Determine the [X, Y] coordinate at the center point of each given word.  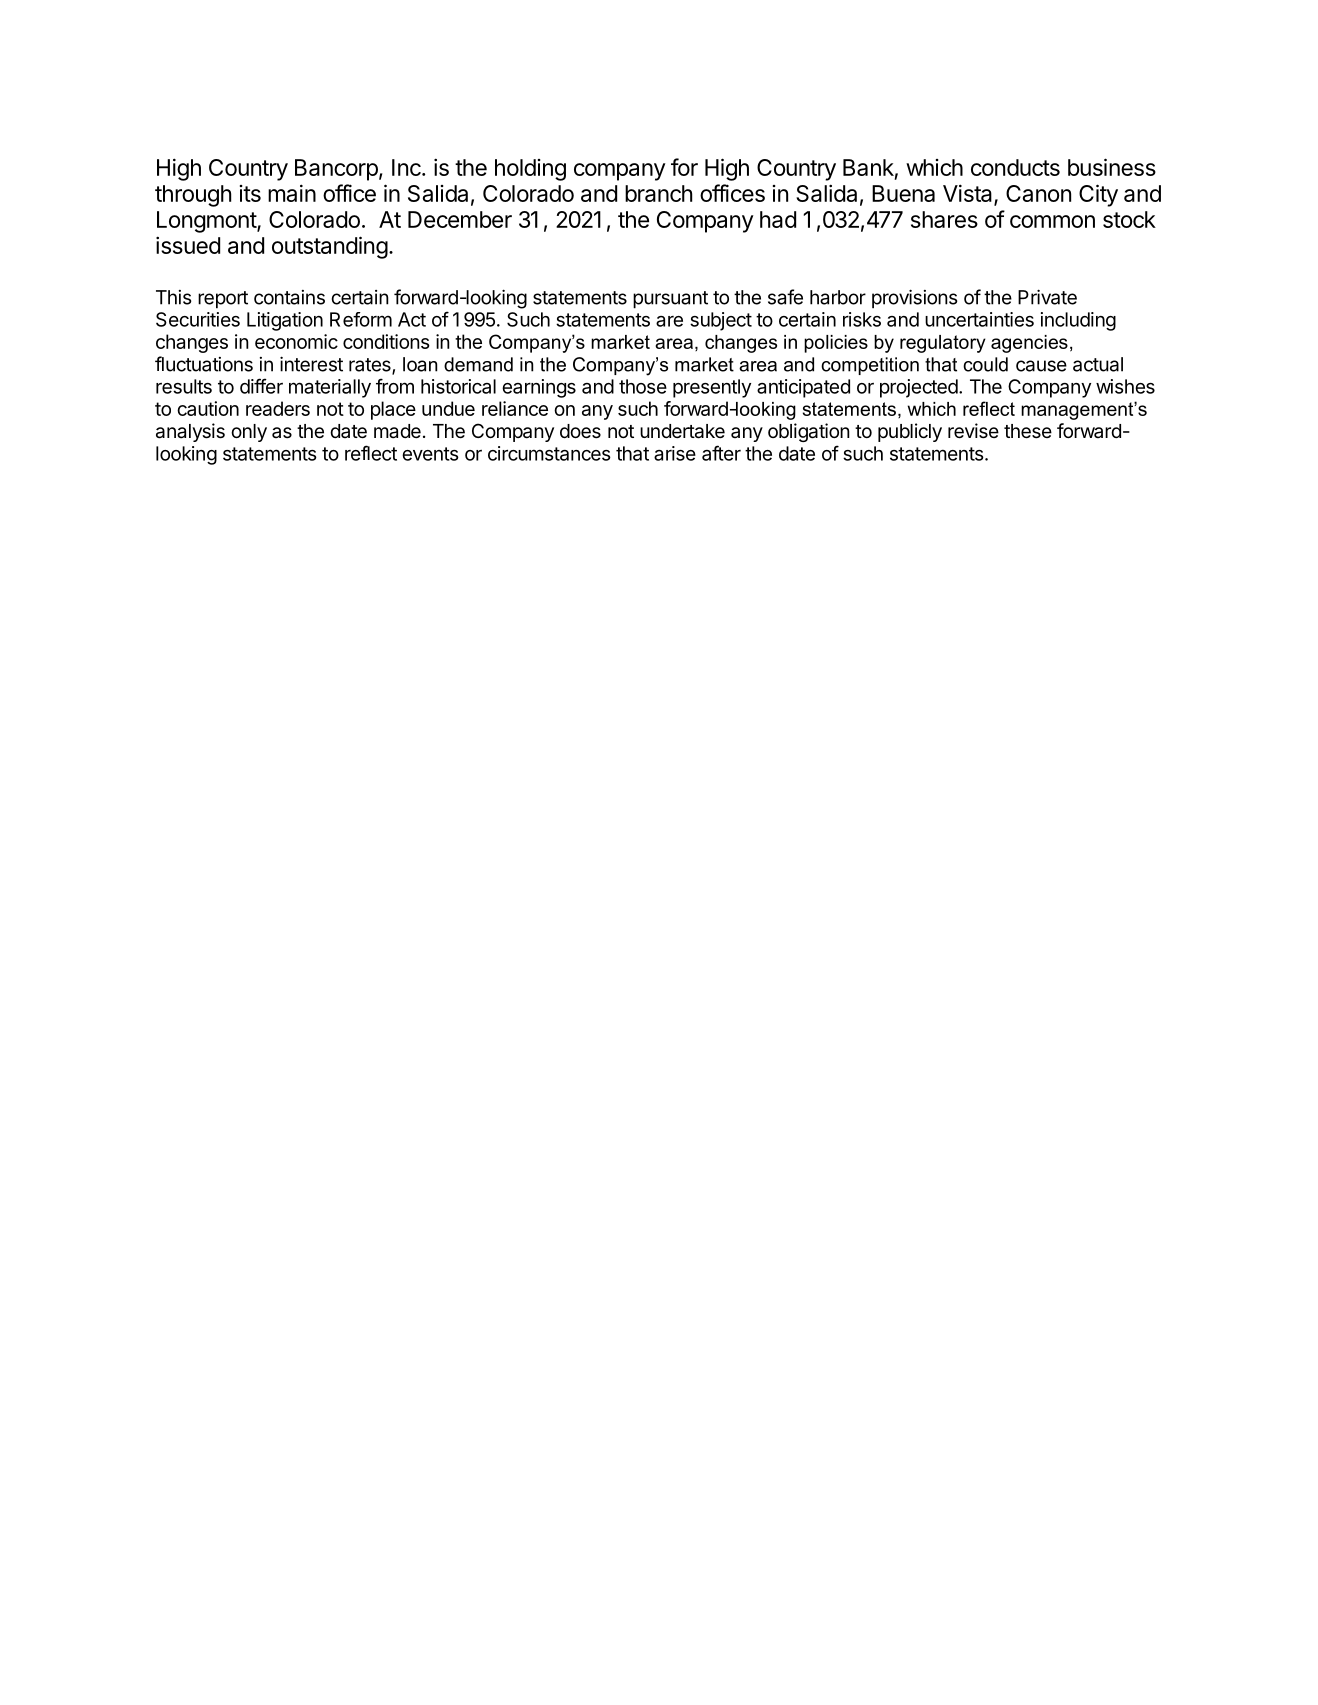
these [1028, 431]
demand [478, 364]
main [292, 193]
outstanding [330, 247]
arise [675, 453]
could [985, 364]
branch [658, 193]
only [249, 433]
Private [1047, 297]
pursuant [670, 300]
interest [311, 364]
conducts [1015, 167]
